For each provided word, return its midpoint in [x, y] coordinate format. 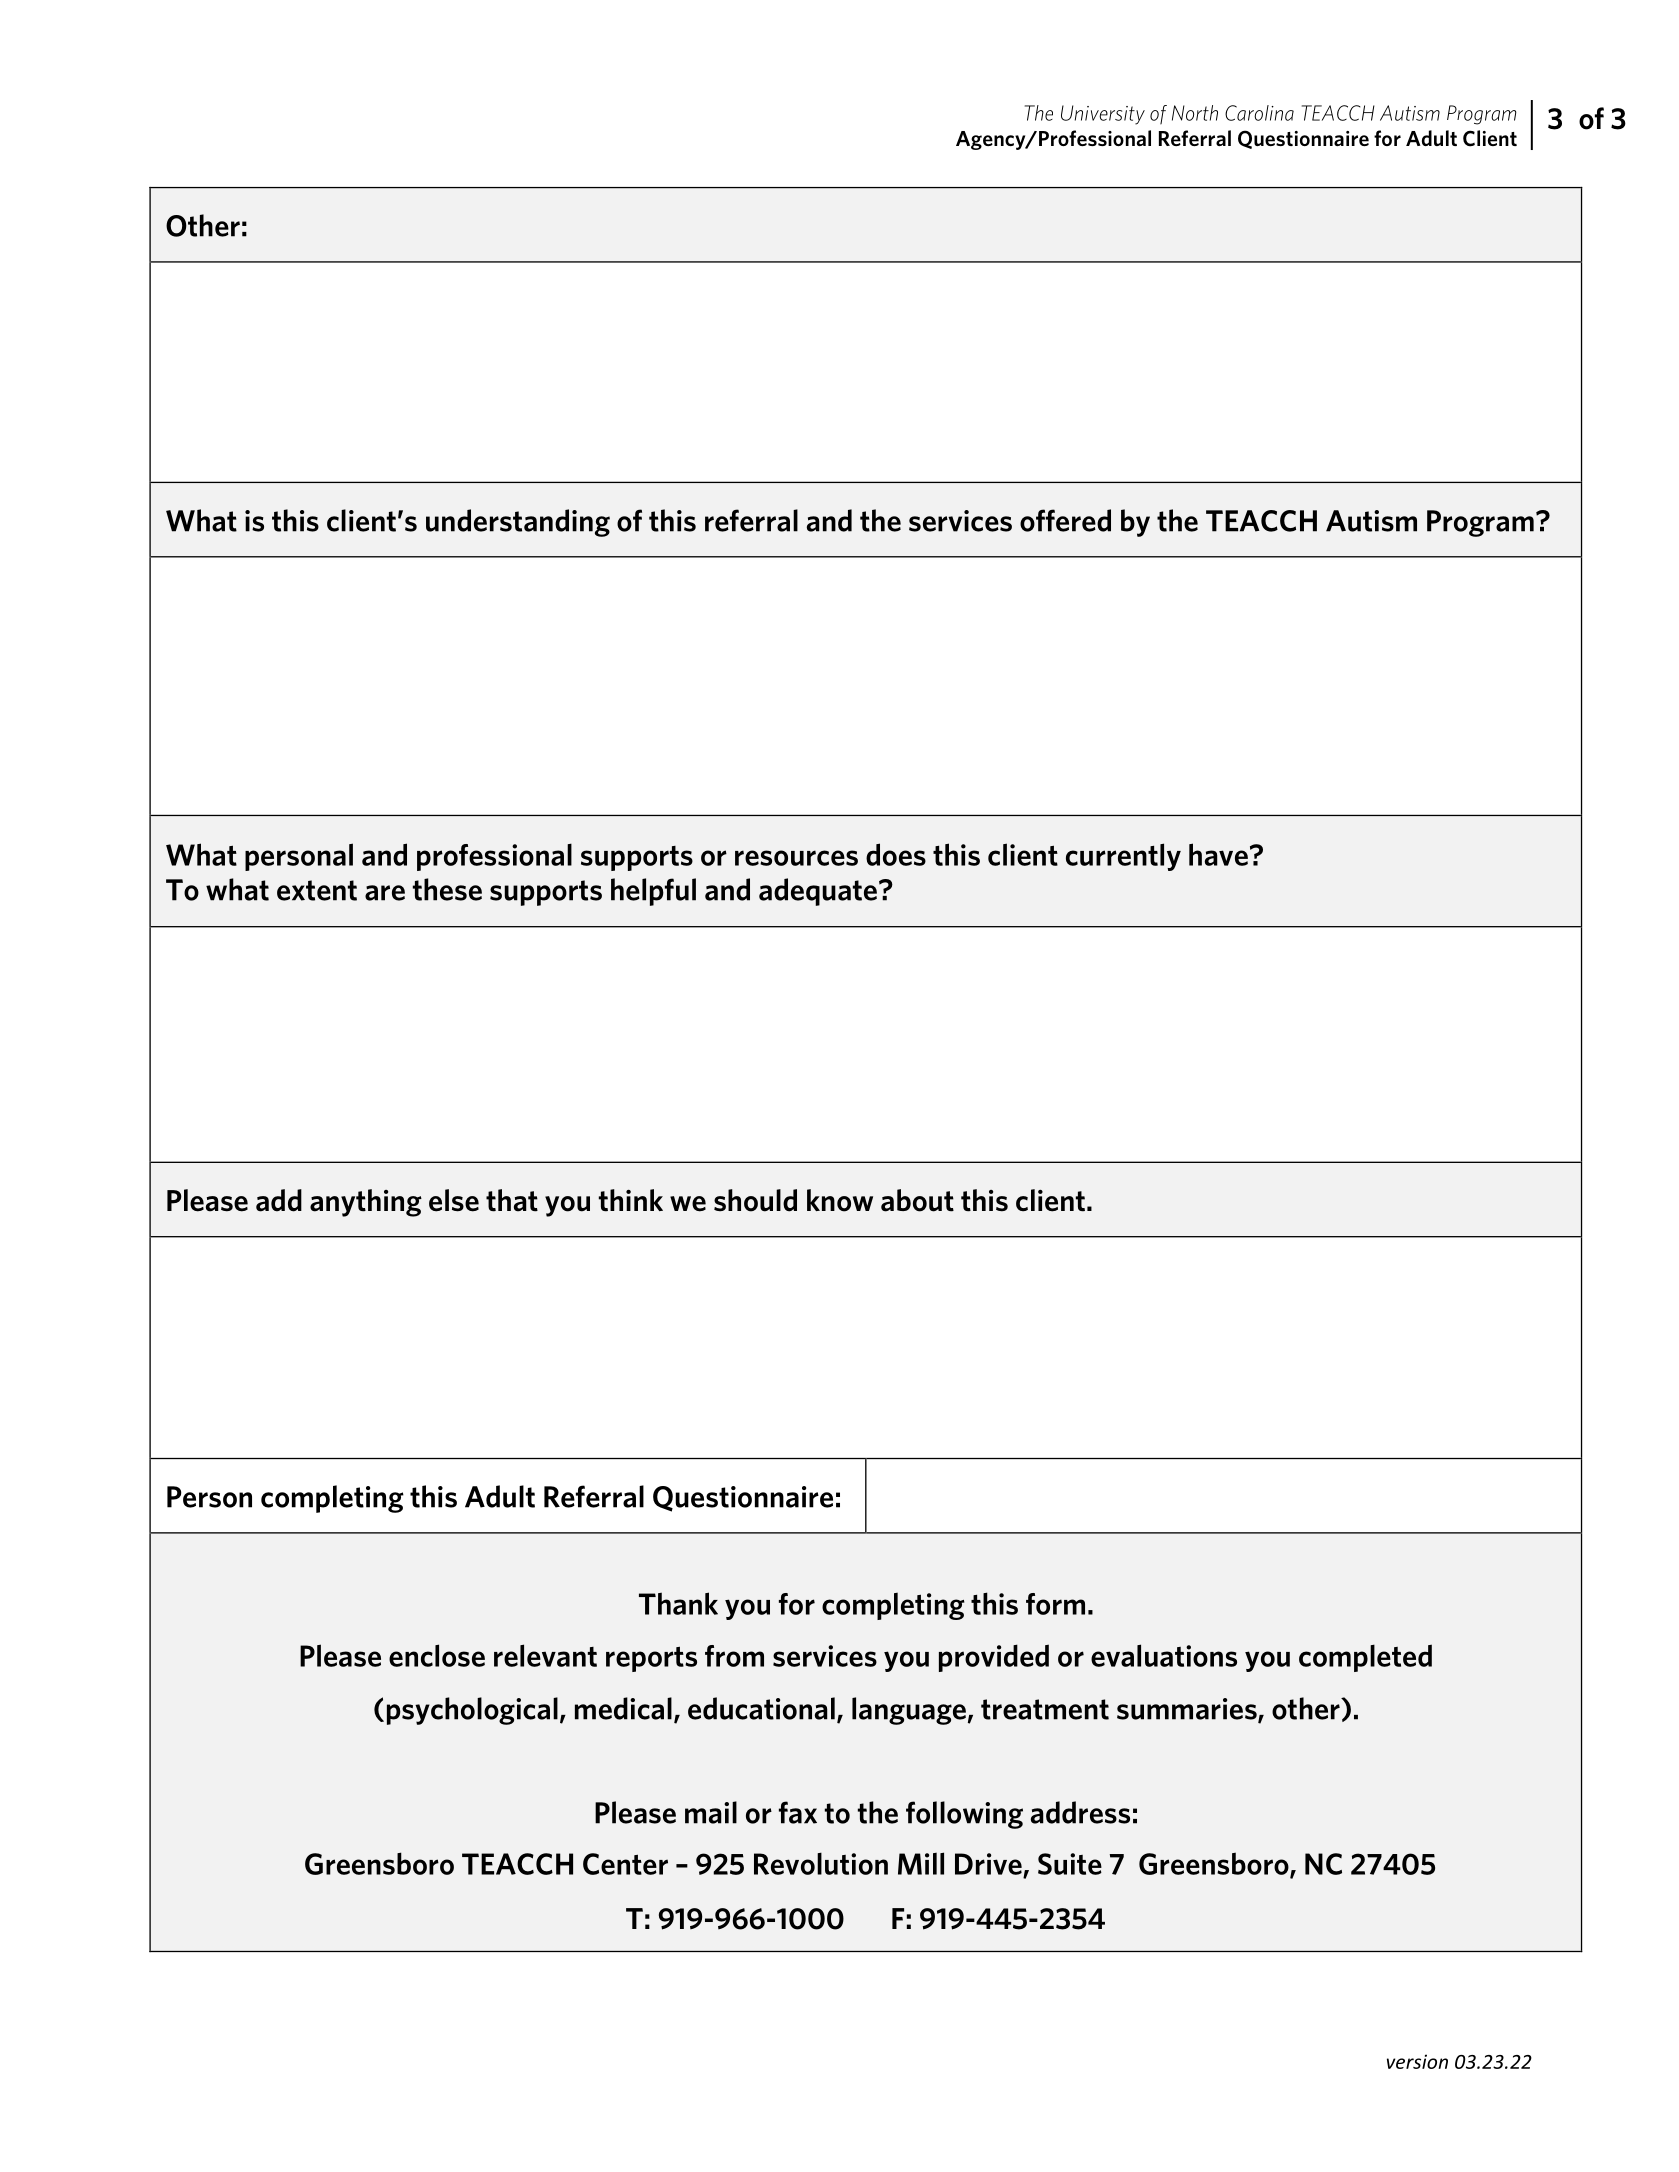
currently [1123, 857]
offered [1065, 520]
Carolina [1259, 113]
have [1218, 854]
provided [994, 1658]
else [454, 1200]
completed [1365, 1658]
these [447, 889]
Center [625, 1864]
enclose [437, 1655]
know [840, 1200]
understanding [518, 523]
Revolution [821, 1863]
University [1103, 115]
